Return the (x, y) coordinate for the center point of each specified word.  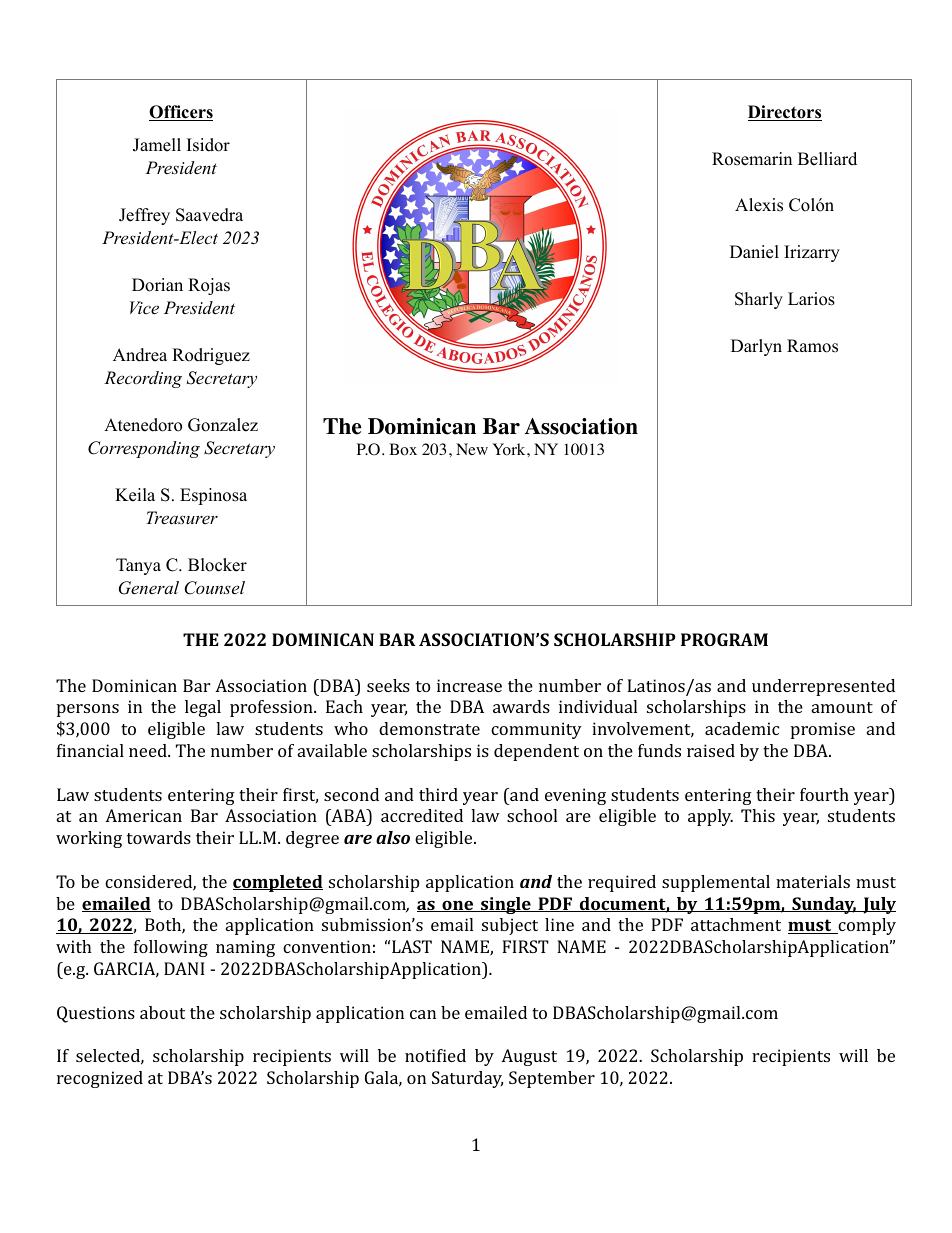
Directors (785, 113)
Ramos (812, 346)
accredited (422, 815)
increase (469, 685)
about (162, 1012)
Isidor (208, 145)
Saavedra (209, 215)
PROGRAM (724, 639)
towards (159, 837)
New (472, 449)
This (758, 815)
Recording (143, 379)
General (149, 588)
